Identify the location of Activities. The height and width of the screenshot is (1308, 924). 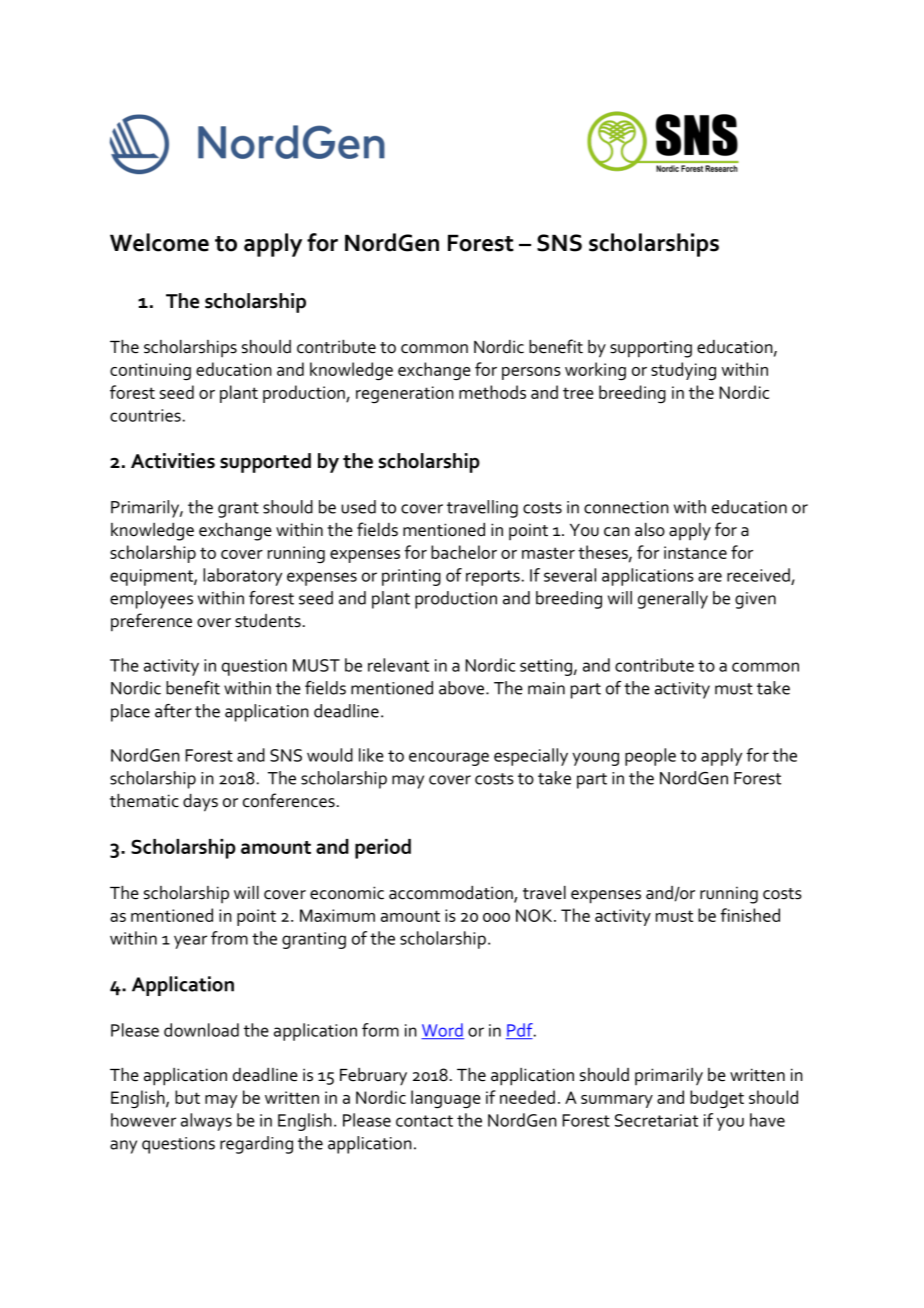
(173, 461).
